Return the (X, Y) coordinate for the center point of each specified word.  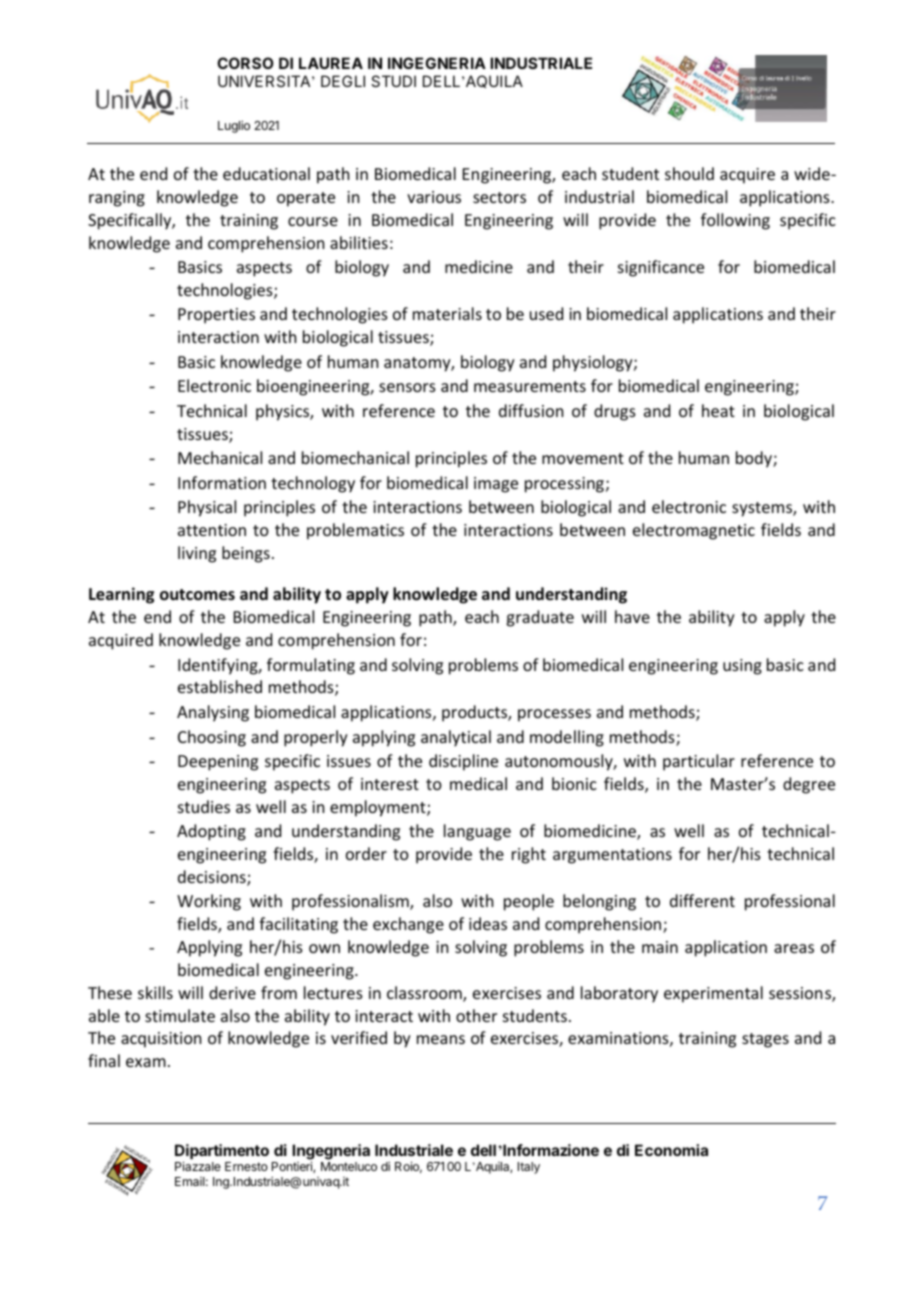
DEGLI (343, 81)
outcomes (197, 595)
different (702, 900)
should (689, 173)
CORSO (245, 63)
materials (447, 313)
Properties (216, 316)
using (742, 667)
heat (718, 410)
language (477, 832)
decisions (213, 878)
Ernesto (246, 1166)
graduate (540, 618)
